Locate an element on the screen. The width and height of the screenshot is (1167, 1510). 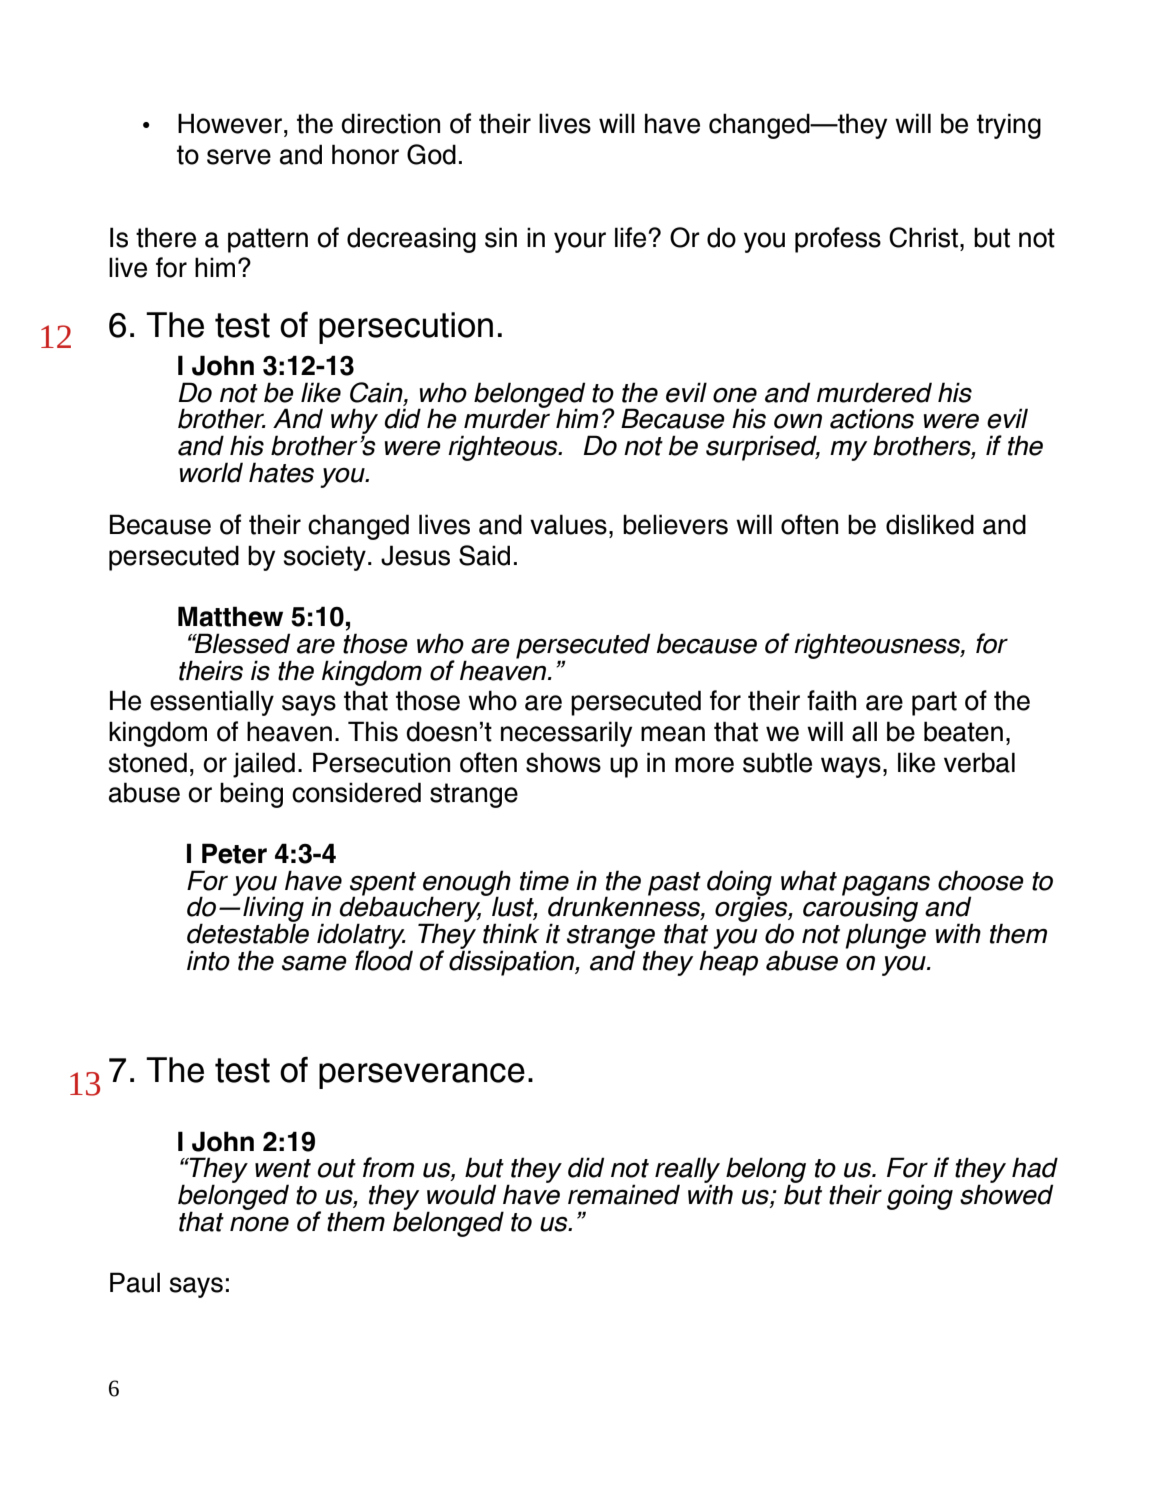
none is located at coordinates (259, 1224).
